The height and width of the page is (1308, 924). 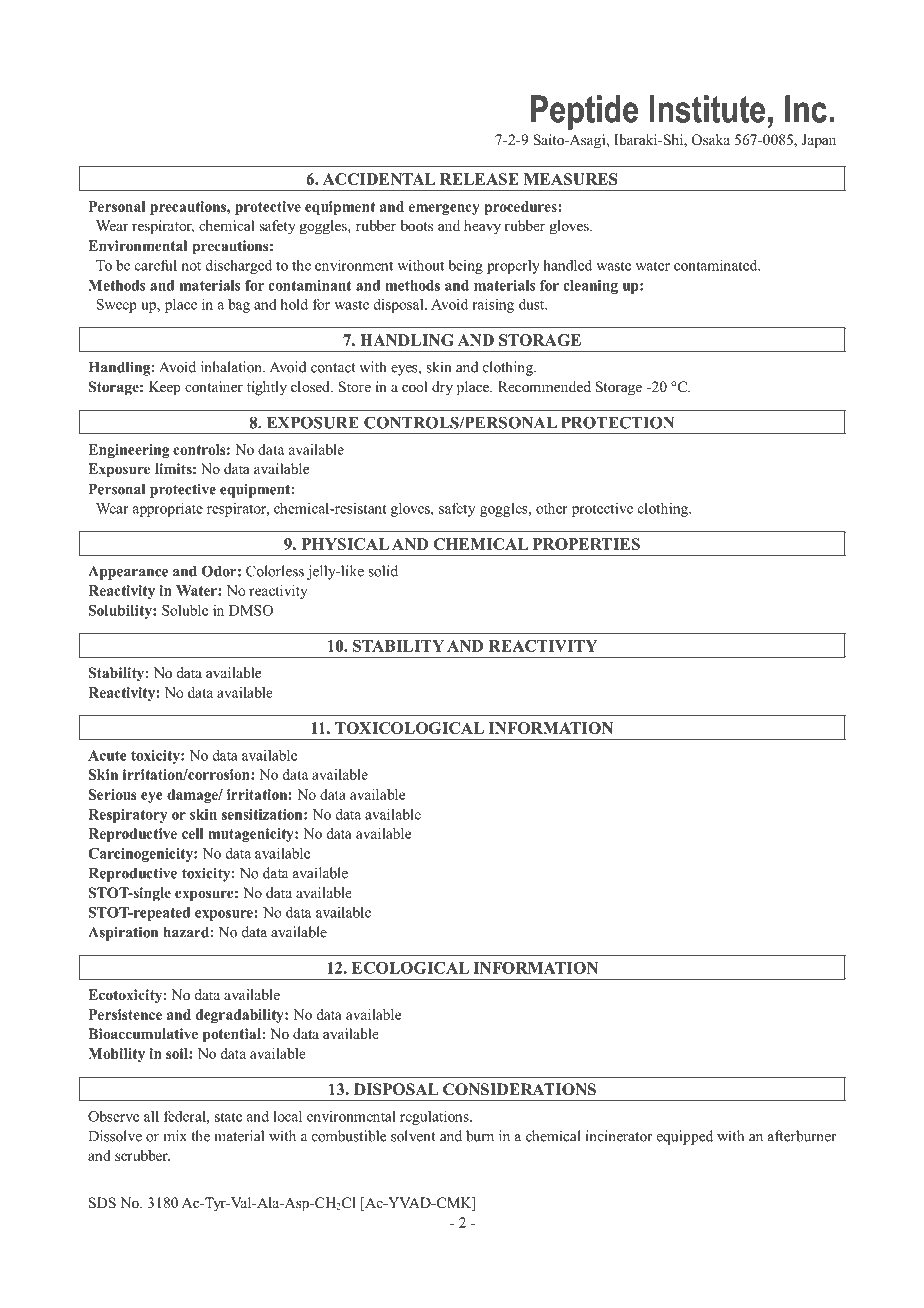 I want to click on TOXICOLOGICAL, so click(x=409, y=728).
